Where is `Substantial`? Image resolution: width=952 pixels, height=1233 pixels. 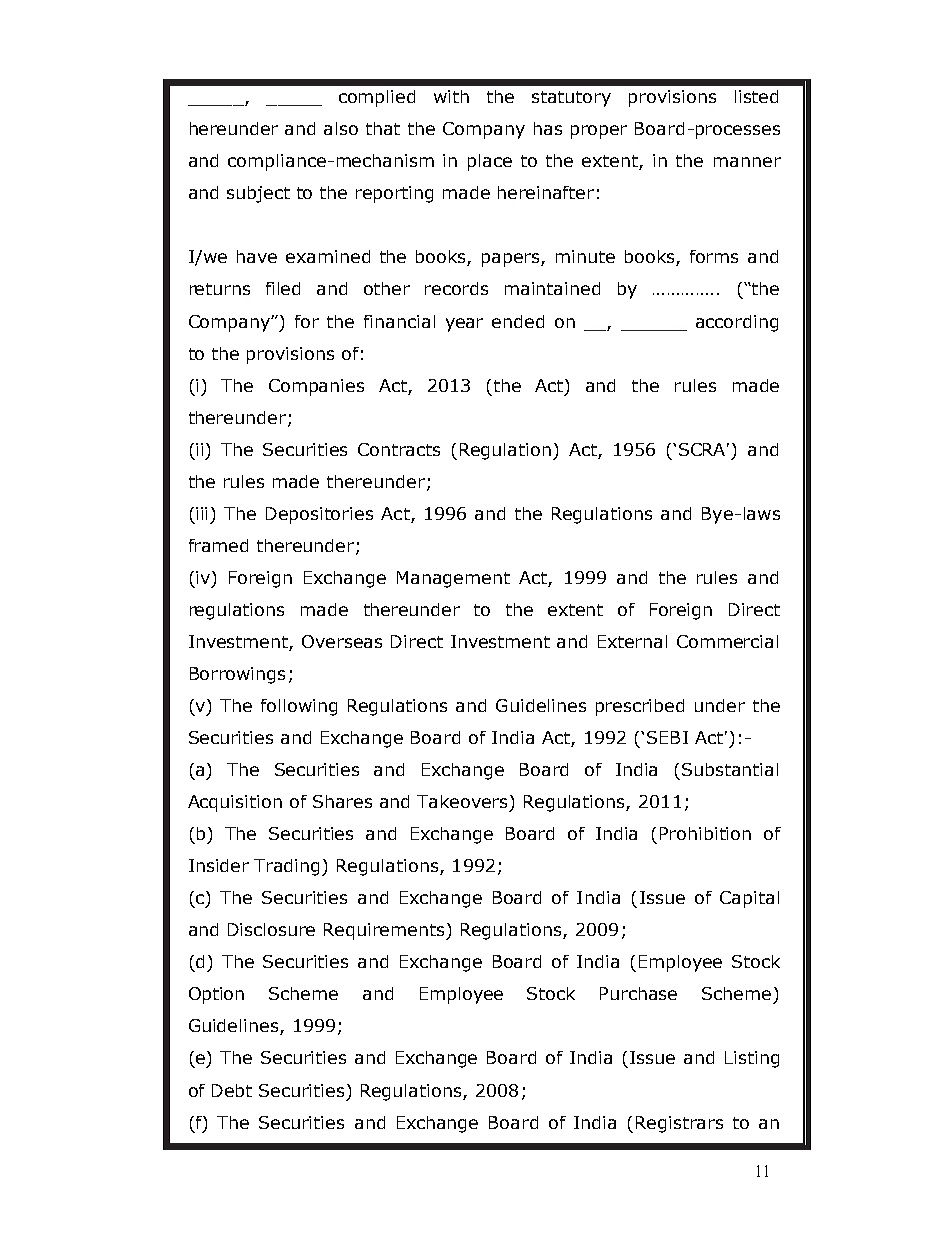
Substantial is located at coordinates (730, 769).
